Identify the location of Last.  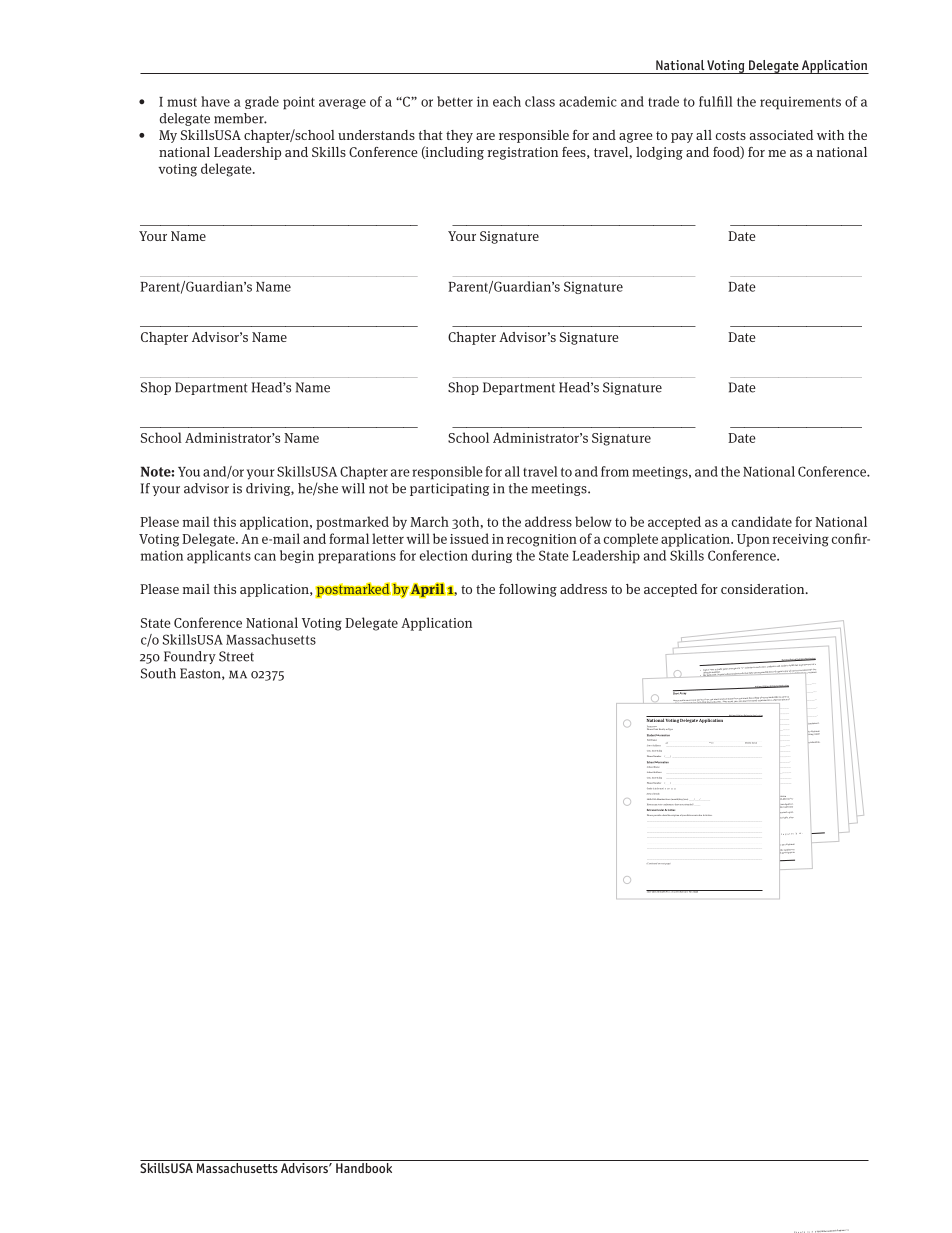
(667, 743).
